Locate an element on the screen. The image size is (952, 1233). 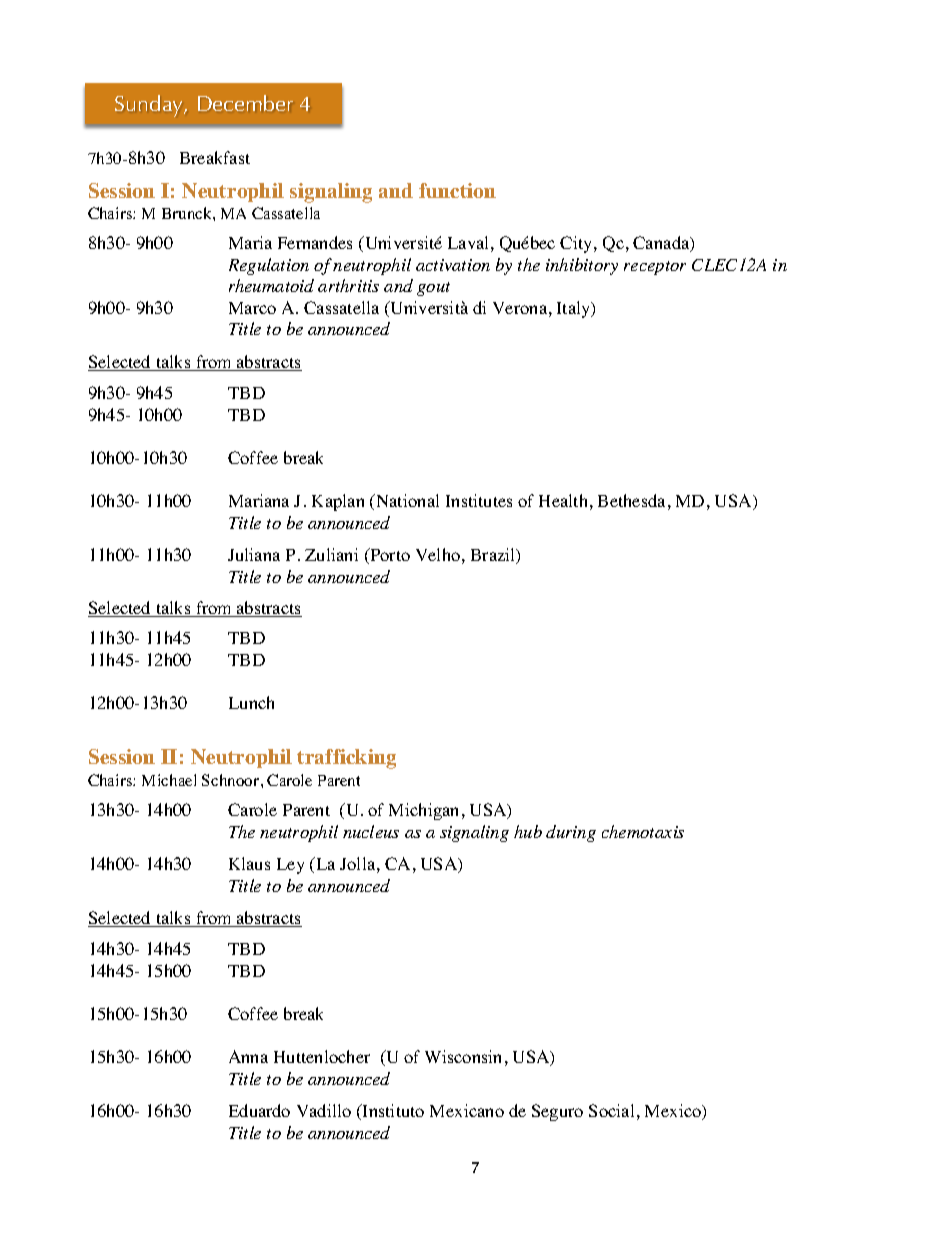
Anna is located at coordinates (248, 1056).
